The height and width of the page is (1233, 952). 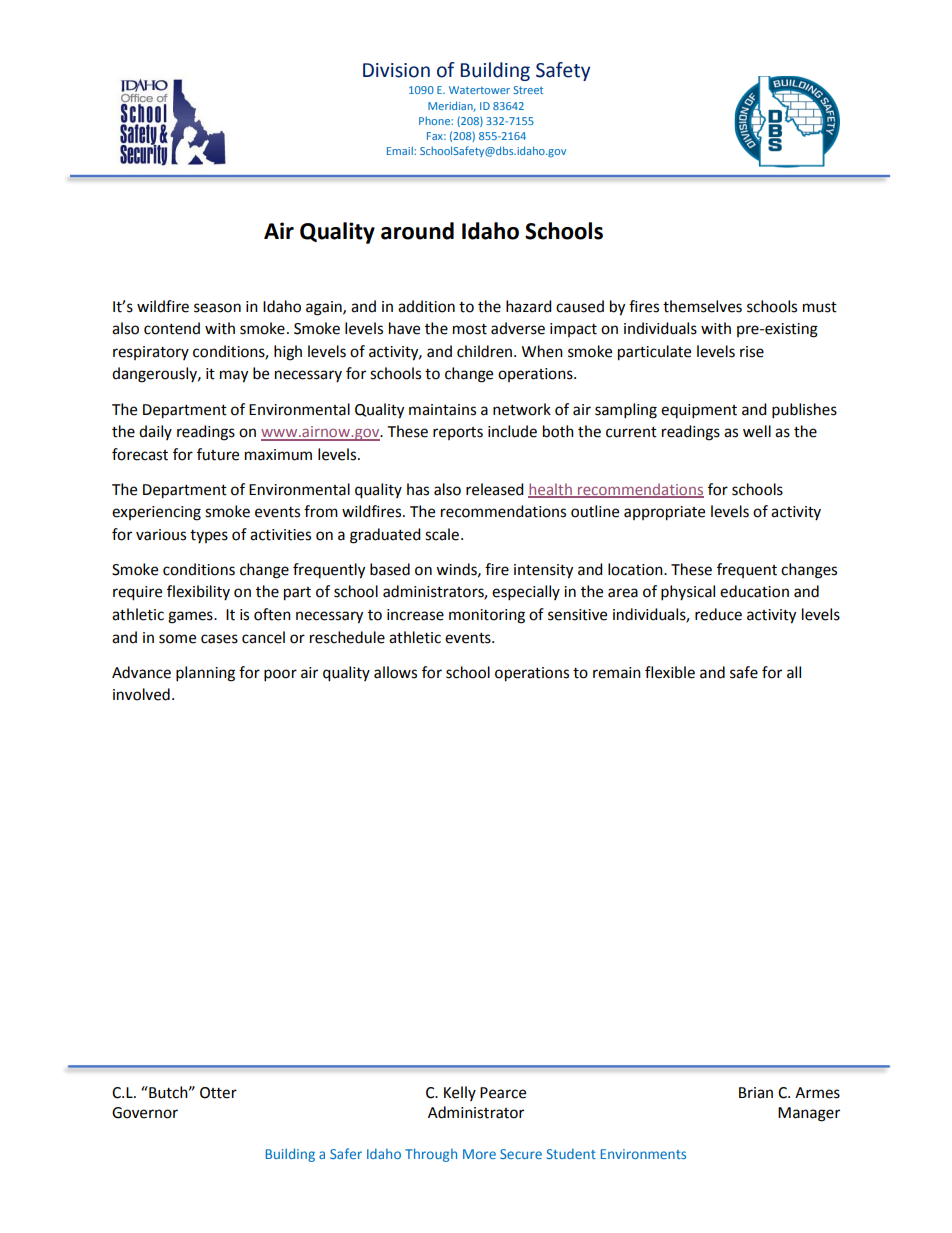 I want to click on flexible, so click(x=670, y=672).
